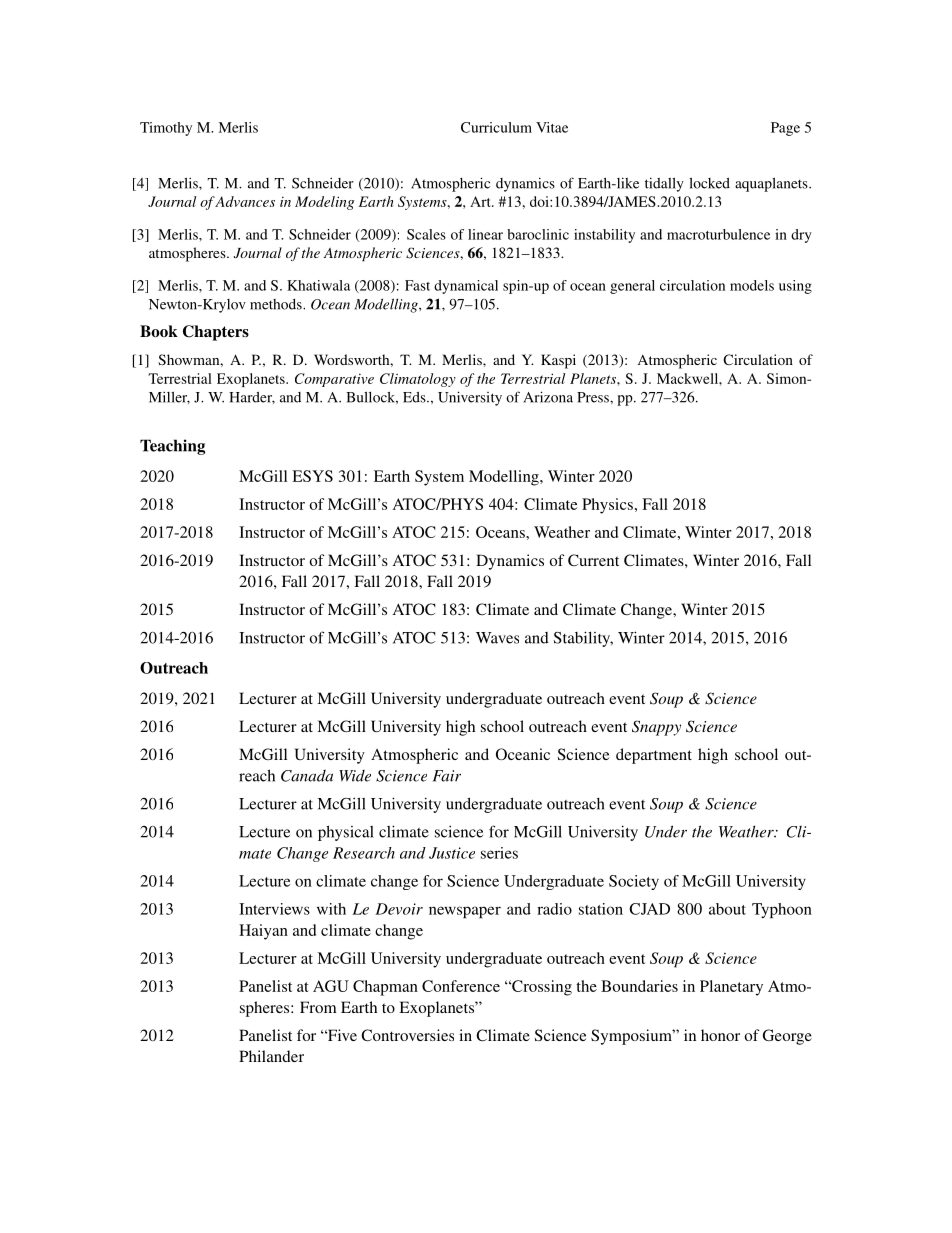  I want to click on Press, so click(594, 397).
